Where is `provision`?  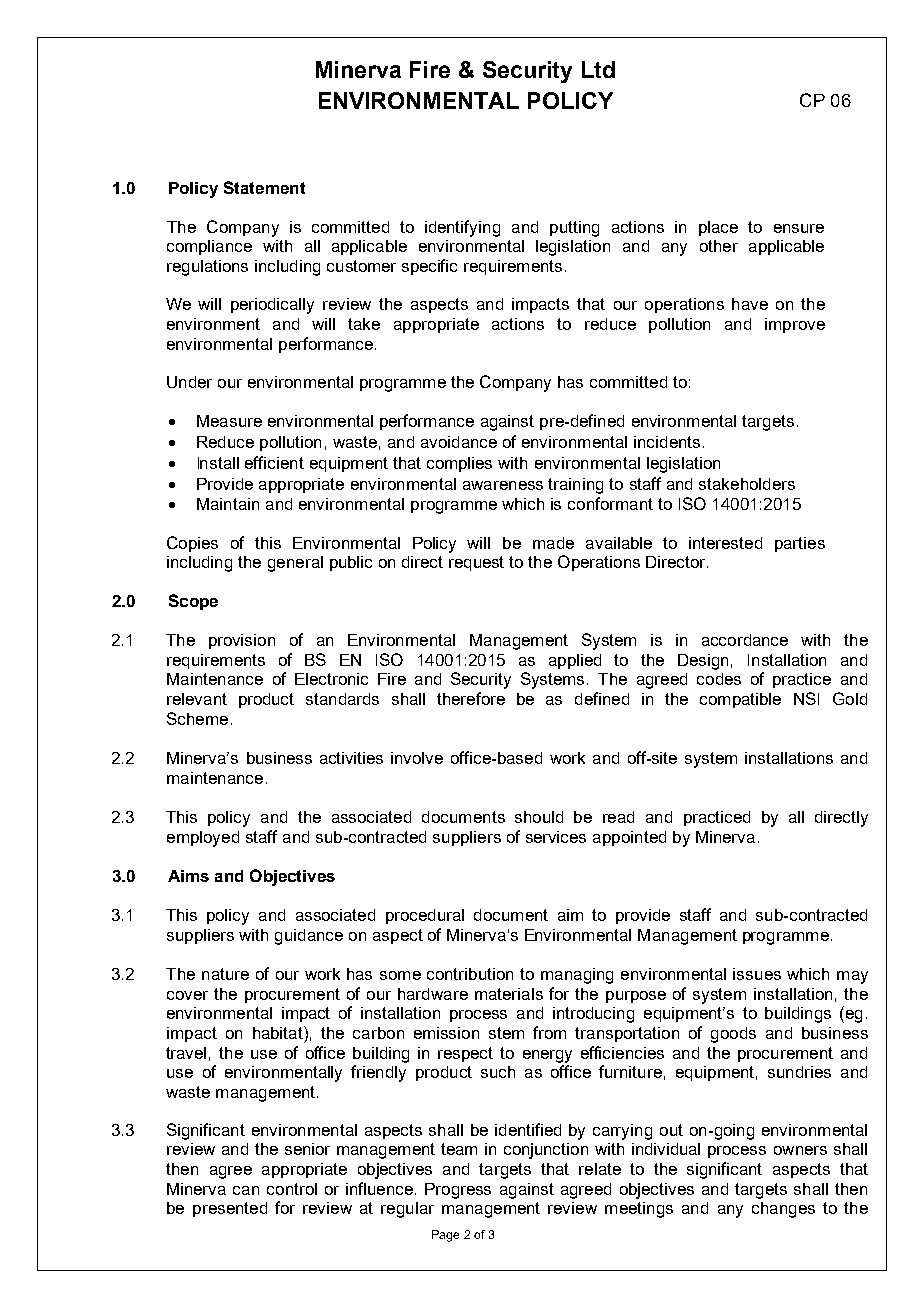 provision is located at coordinates (242, 641).
